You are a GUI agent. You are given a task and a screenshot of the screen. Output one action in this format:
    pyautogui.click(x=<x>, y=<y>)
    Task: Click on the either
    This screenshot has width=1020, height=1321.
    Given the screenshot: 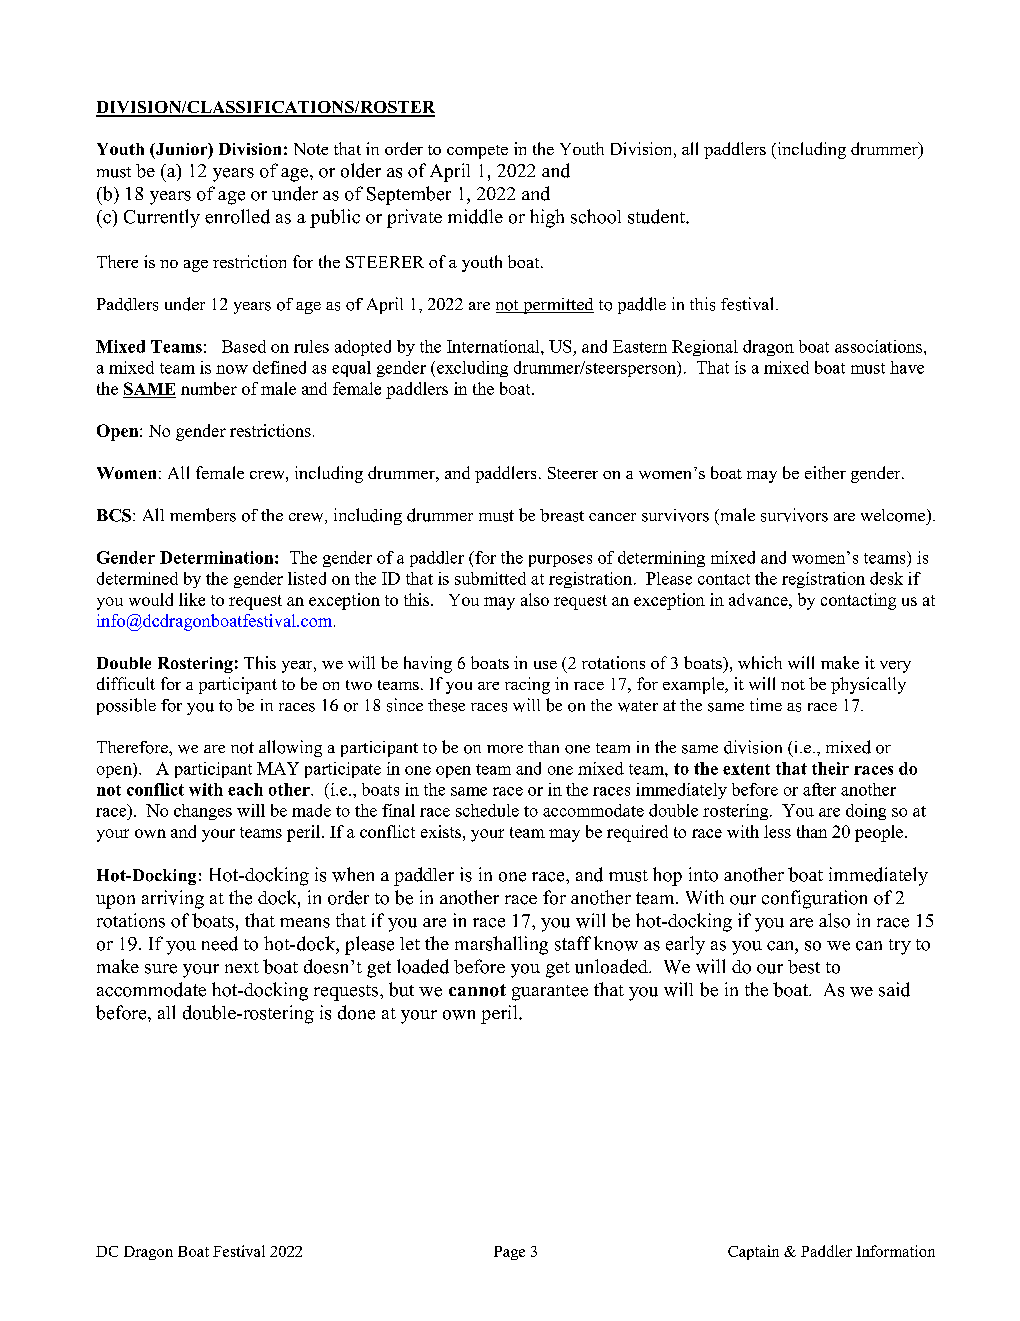 What is the action you would take?
    pyautogui.click(x=825, y=472)
